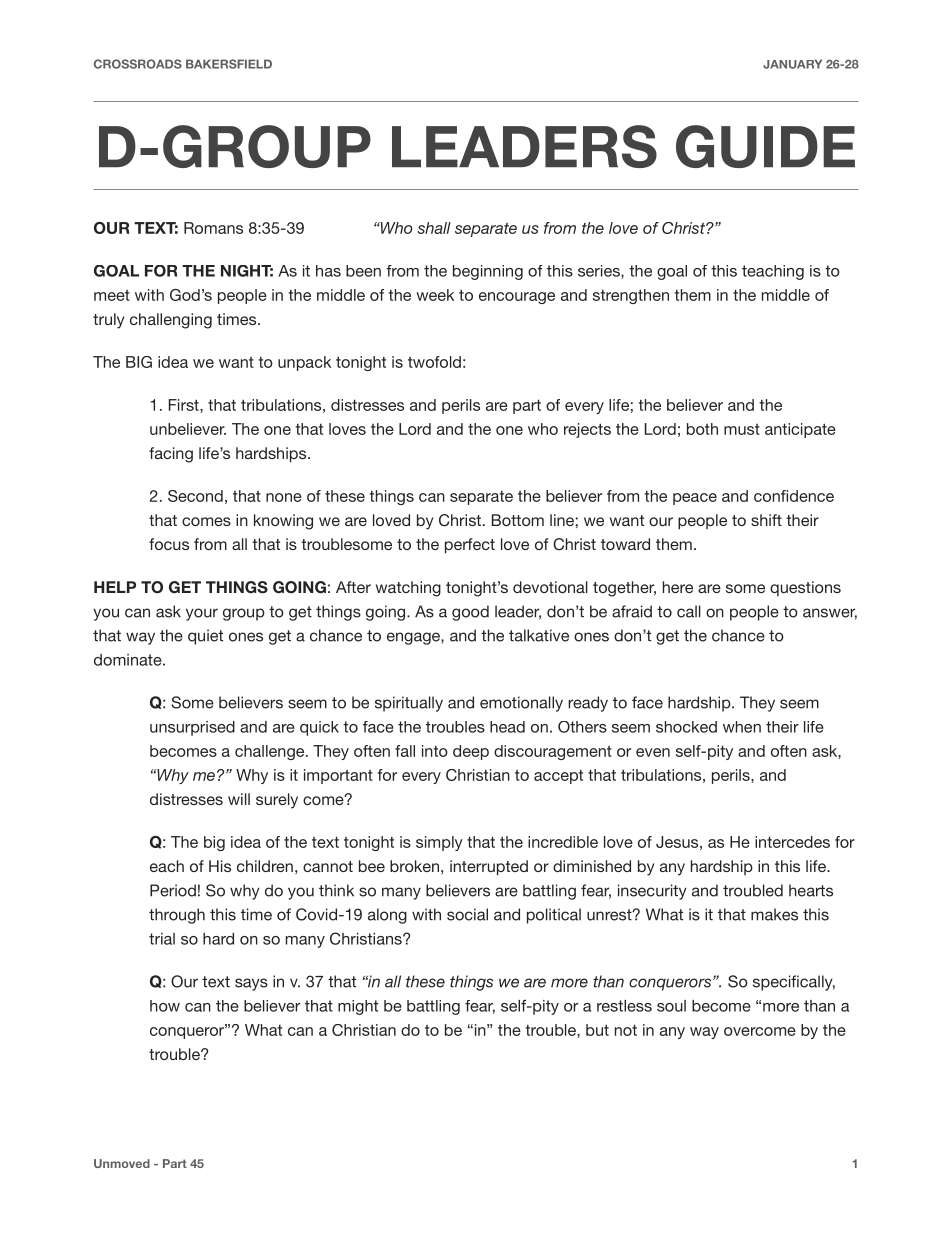 The height and width of the document is (1233, 952). Describe the element at coordinates (171, 321) in the document. I see `challenging` at that location.
